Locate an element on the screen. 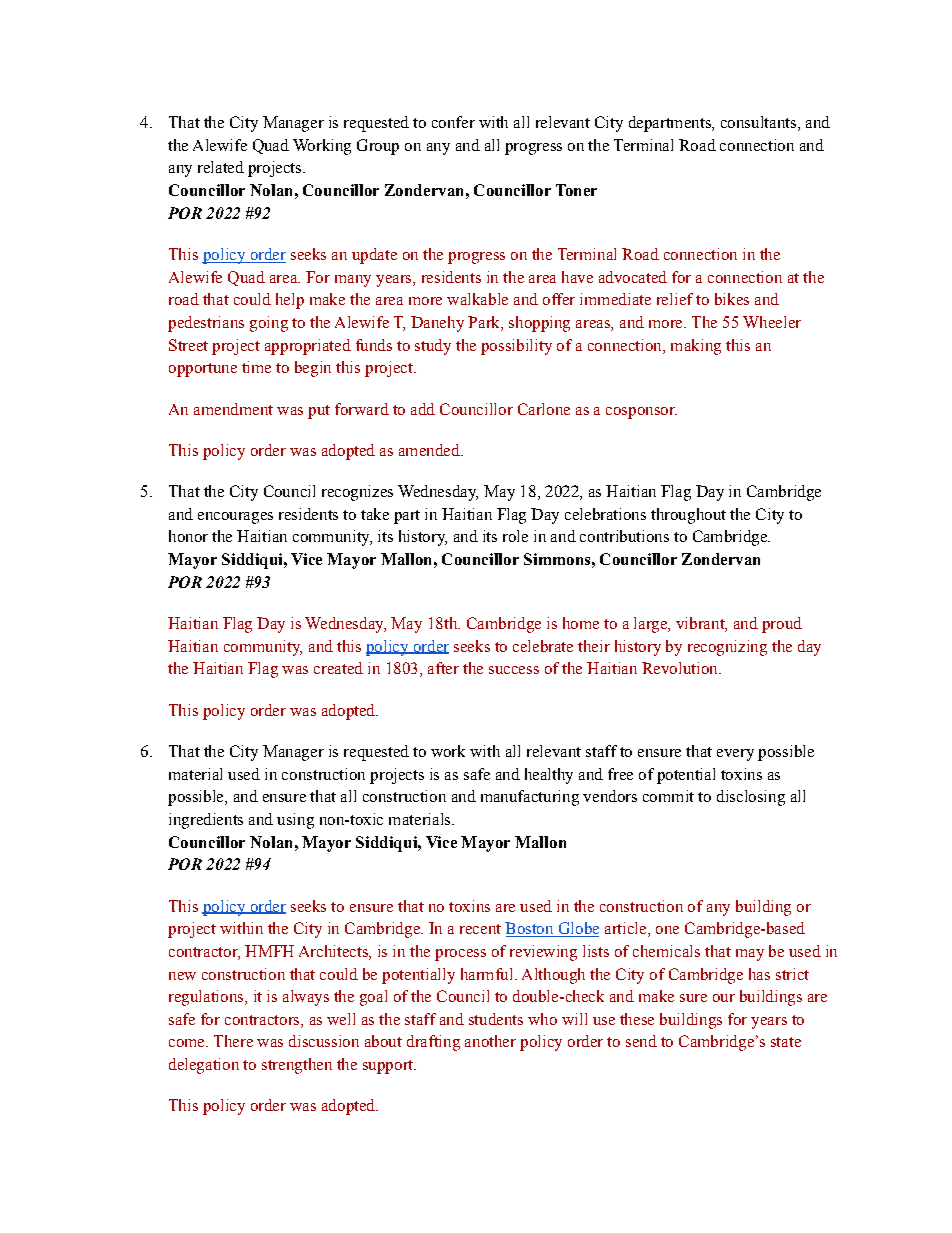 Image resolution: width=952 pixels, height=1233 pixels. related is located at coordinates (221, 167).
